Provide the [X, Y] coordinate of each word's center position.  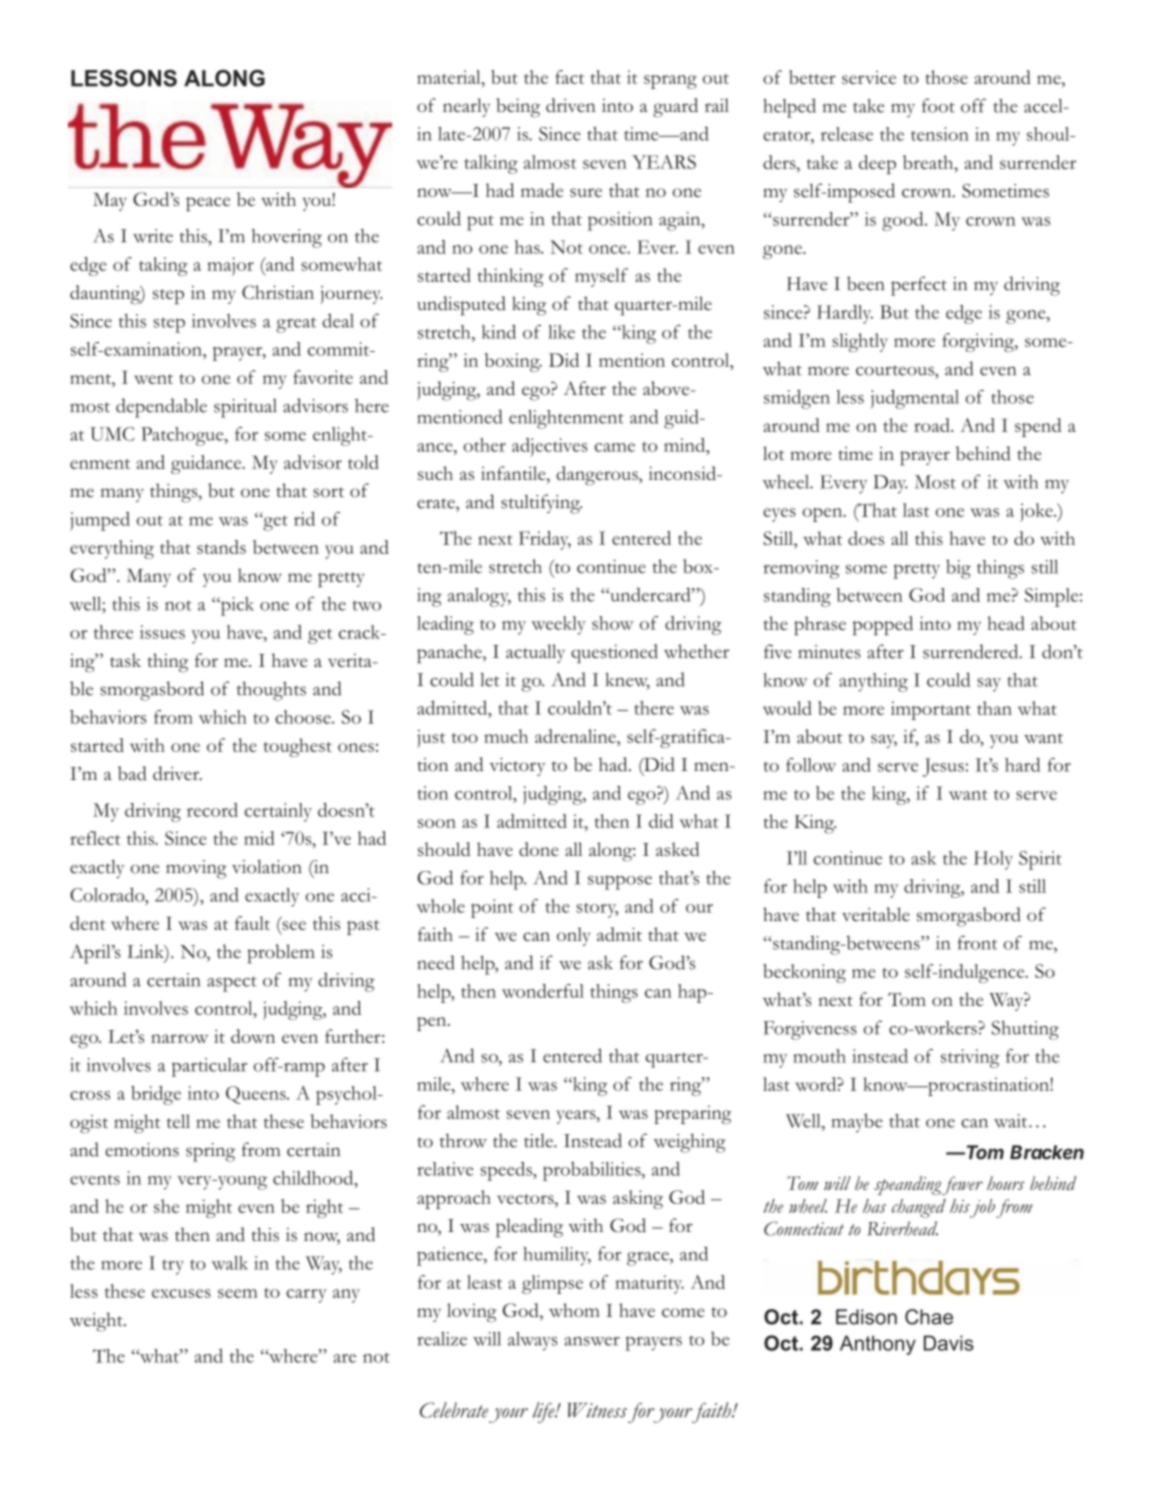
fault [252, 923]
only [574, 936]
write [153, 236]
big [958, 569]
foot [938, 105]
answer [592, 1341]
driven [571, 105]
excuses [181, 1293]
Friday [545, 540]
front [977, 942]
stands [221, 547]
